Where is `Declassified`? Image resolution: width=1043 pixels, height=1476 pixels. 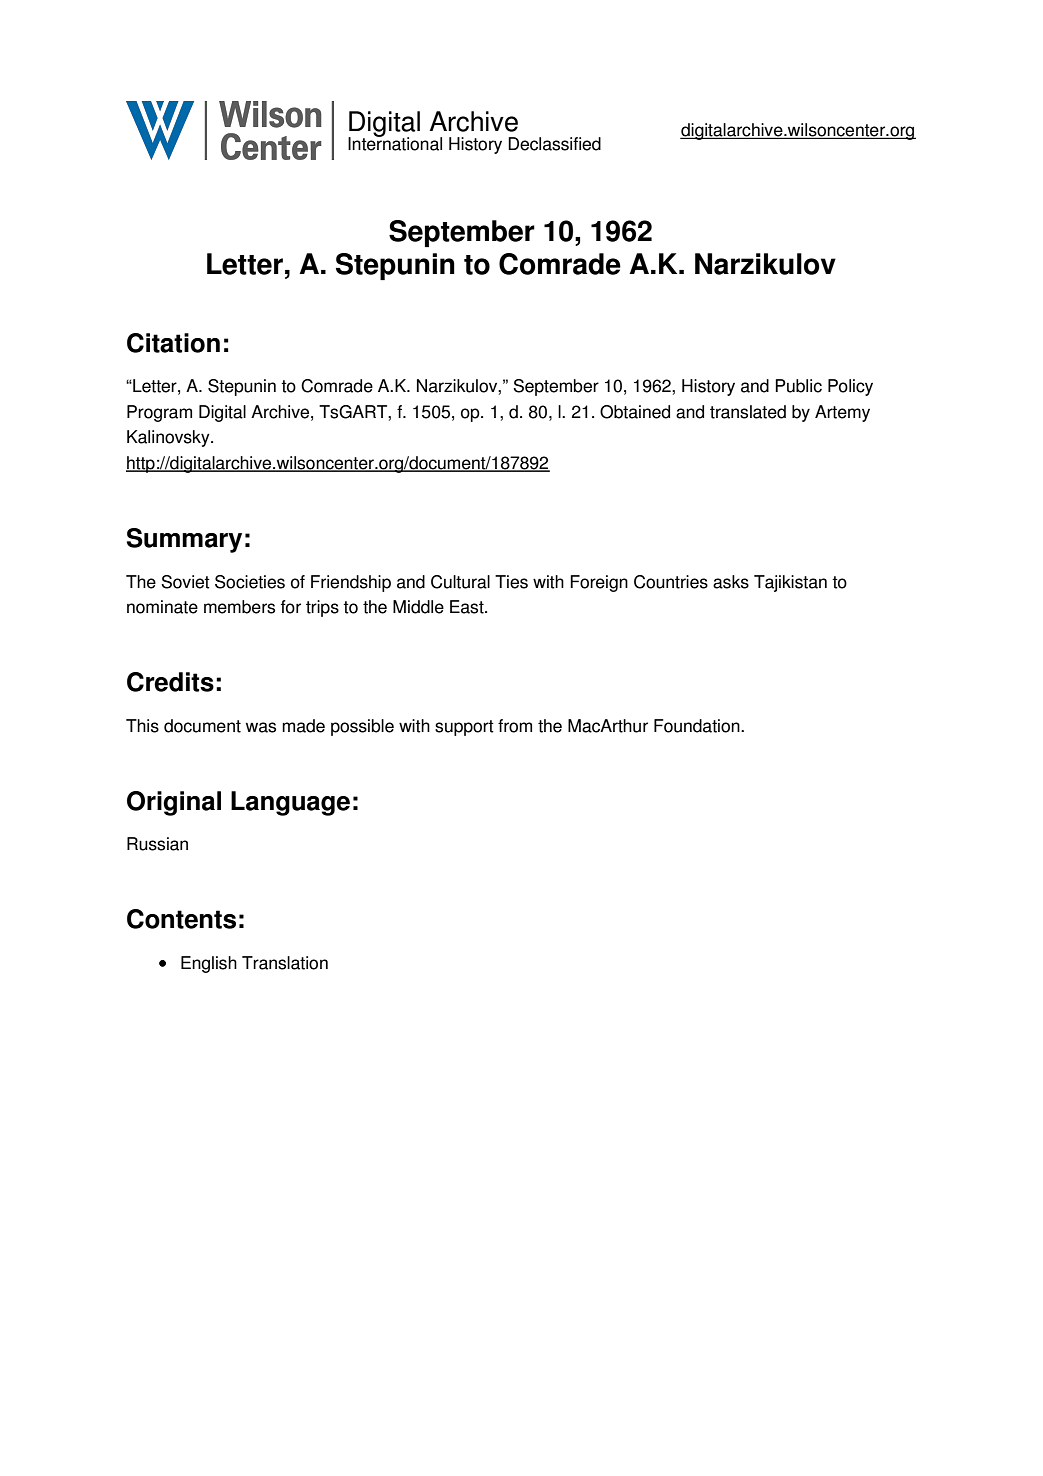
Declassified is located at coordinates (554, 144).
